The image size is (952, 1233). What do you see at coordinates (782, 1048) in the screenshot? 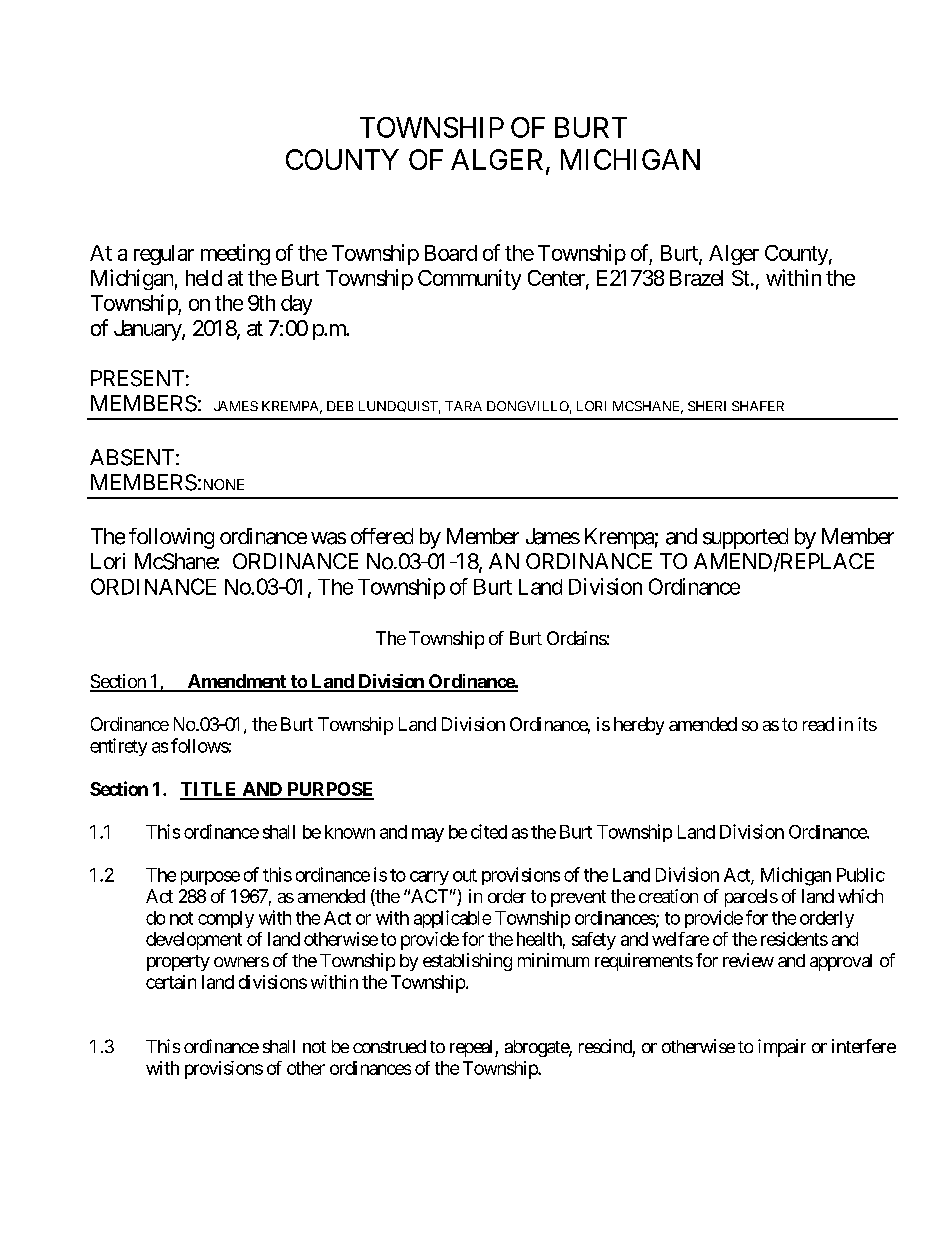
I see `impair` at bounding box center [782, 1048].
